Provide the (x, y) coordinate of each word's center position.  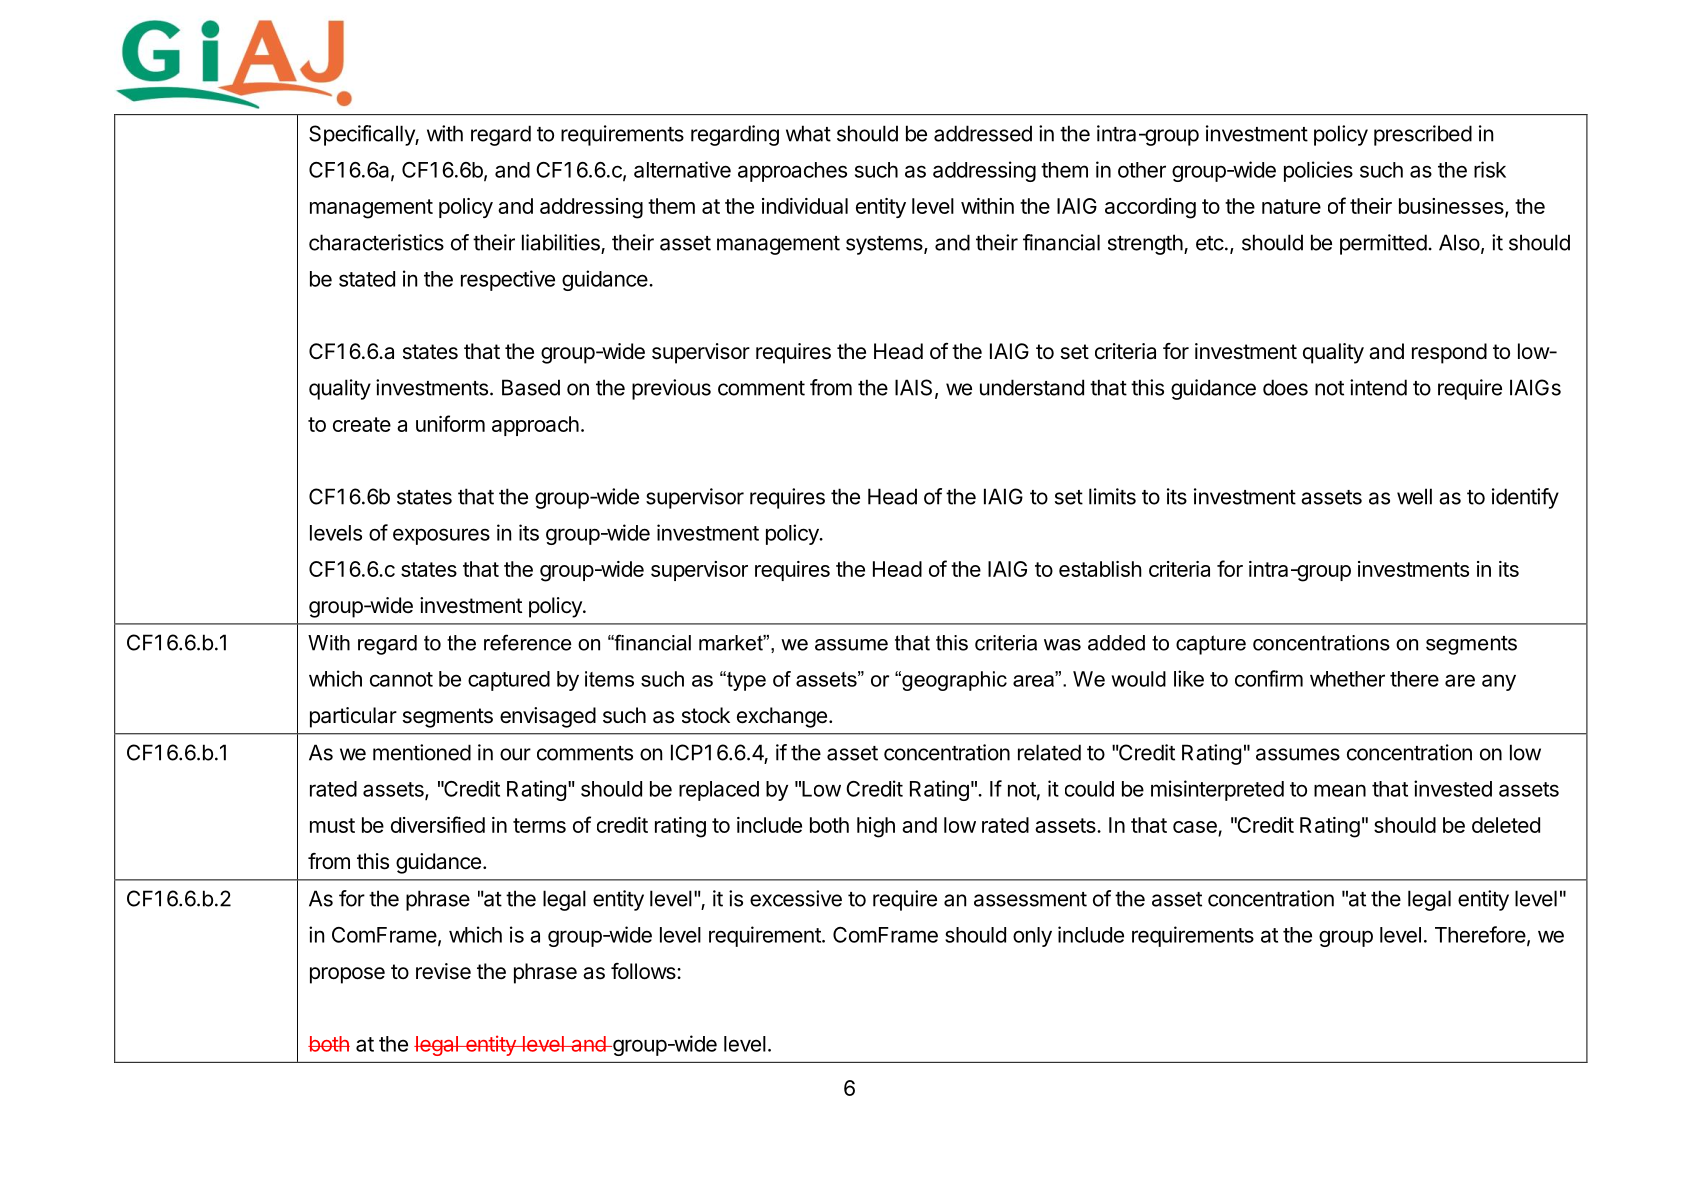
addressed (983, 133)
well (1414, 496)
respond (1449, 353)
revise (443, 971)
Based (531, 387)
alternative (682, 169)
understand (1032, 387)
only (1032, 937)
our (515, 754)
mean (1340, 790)
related (1049, 752)
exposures (441, 536)
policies (1318, 171)
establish (1100, 569)
